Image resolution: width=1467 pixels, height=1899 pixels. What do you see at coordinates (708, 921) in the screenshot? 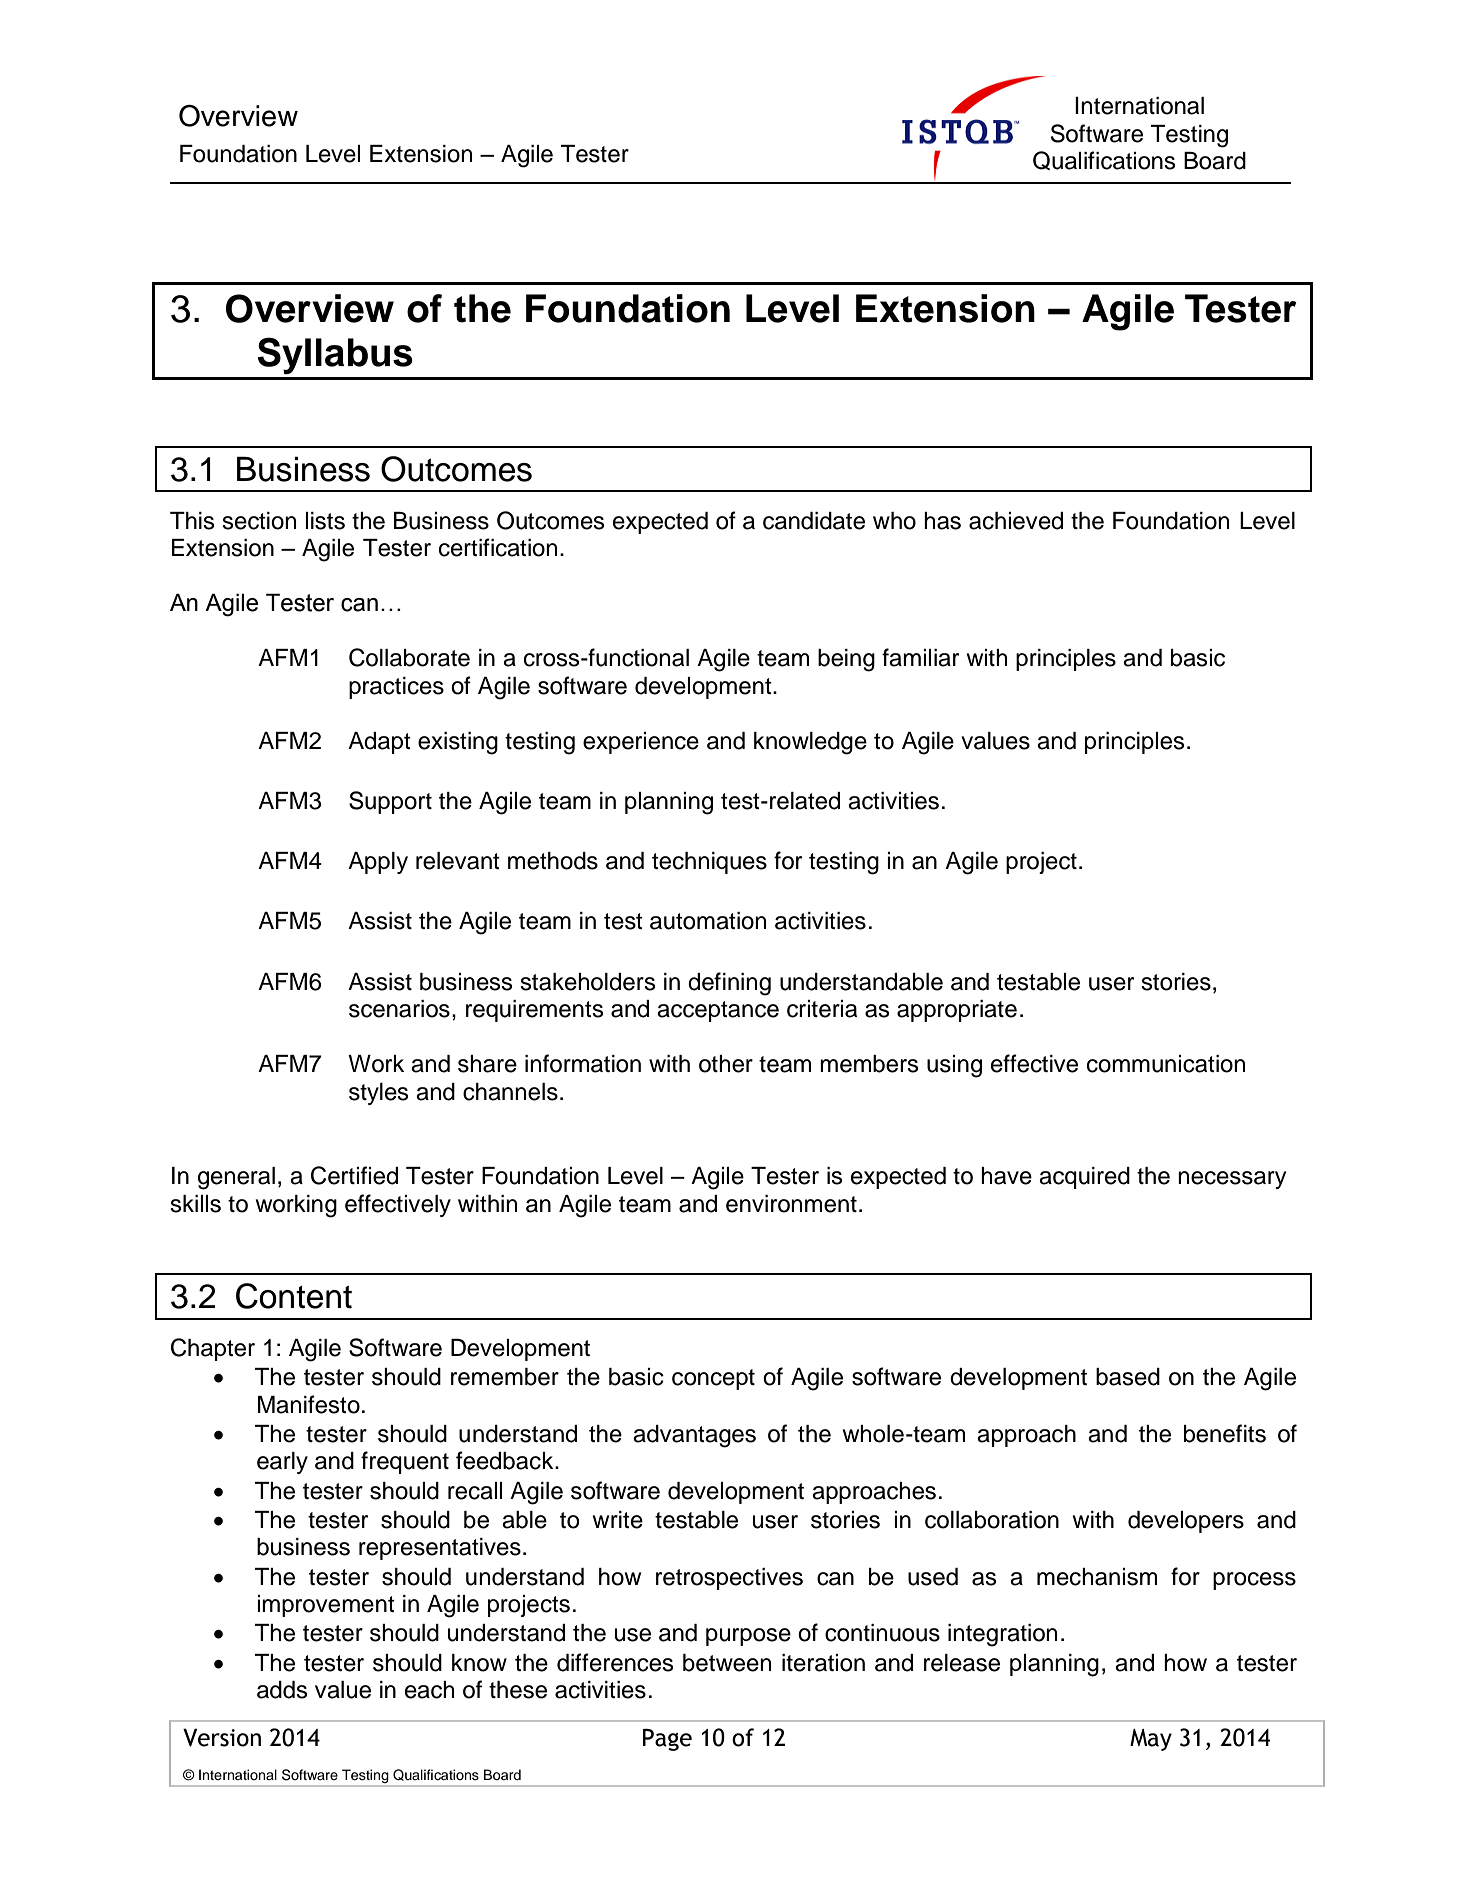
I see `automation` at bounding box center [708, 921].
